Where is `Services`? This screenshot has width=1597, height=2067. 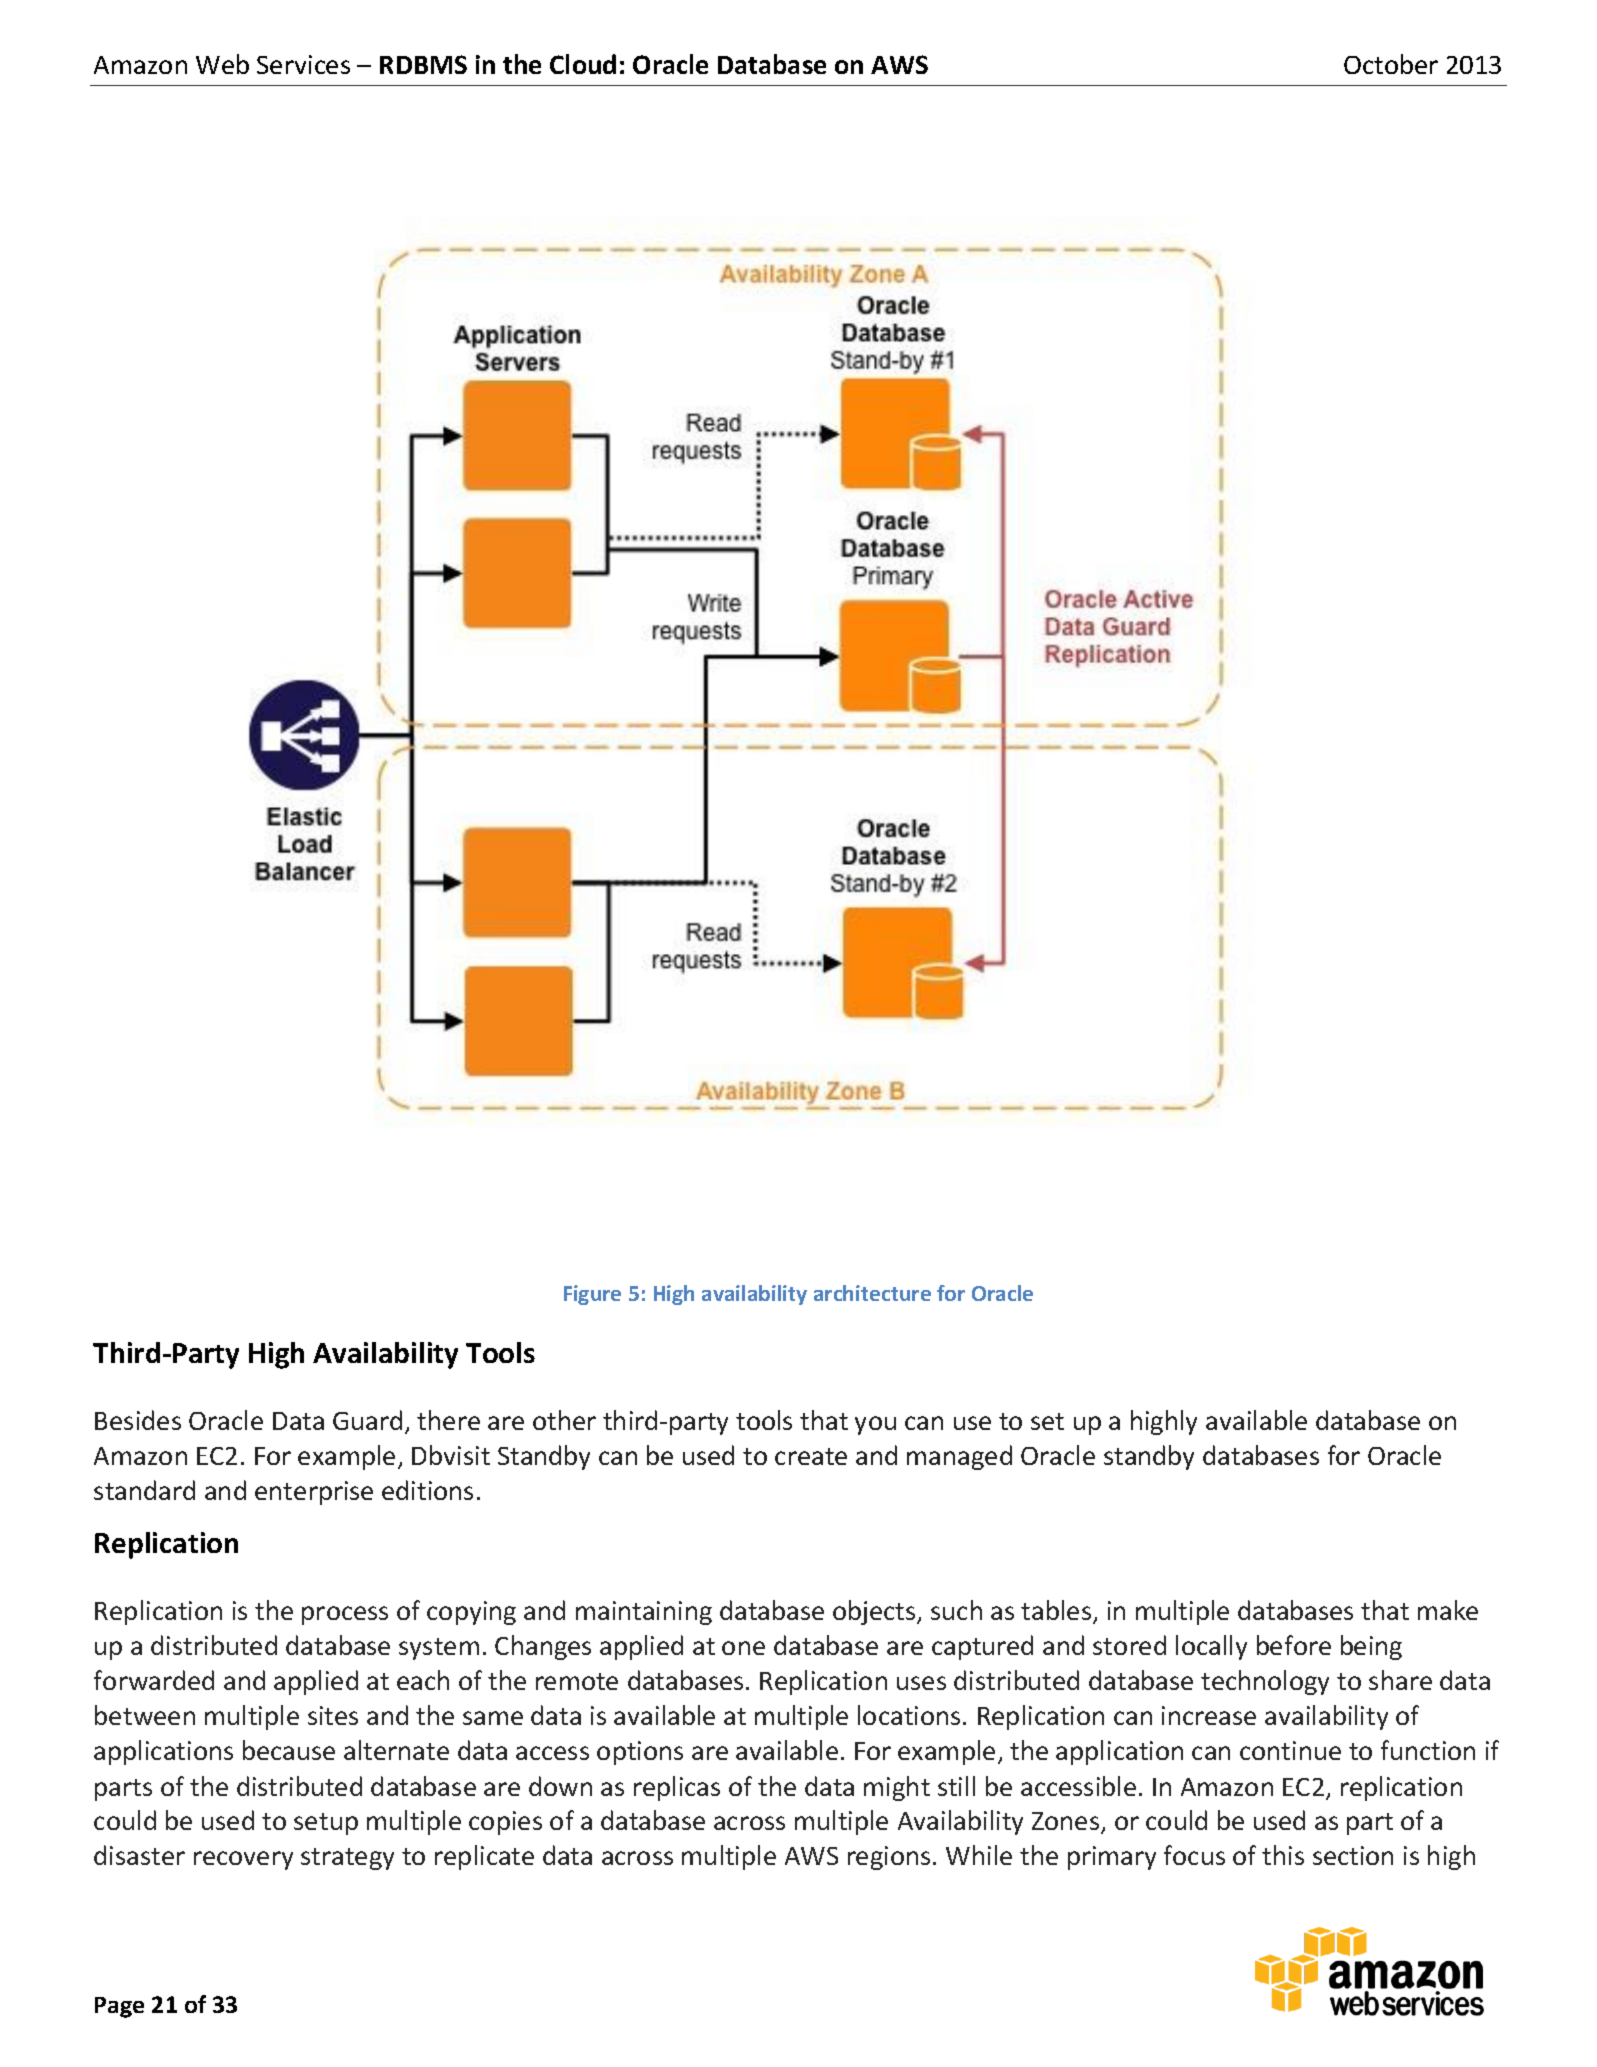 Services is located at coordinates (303, 64).
